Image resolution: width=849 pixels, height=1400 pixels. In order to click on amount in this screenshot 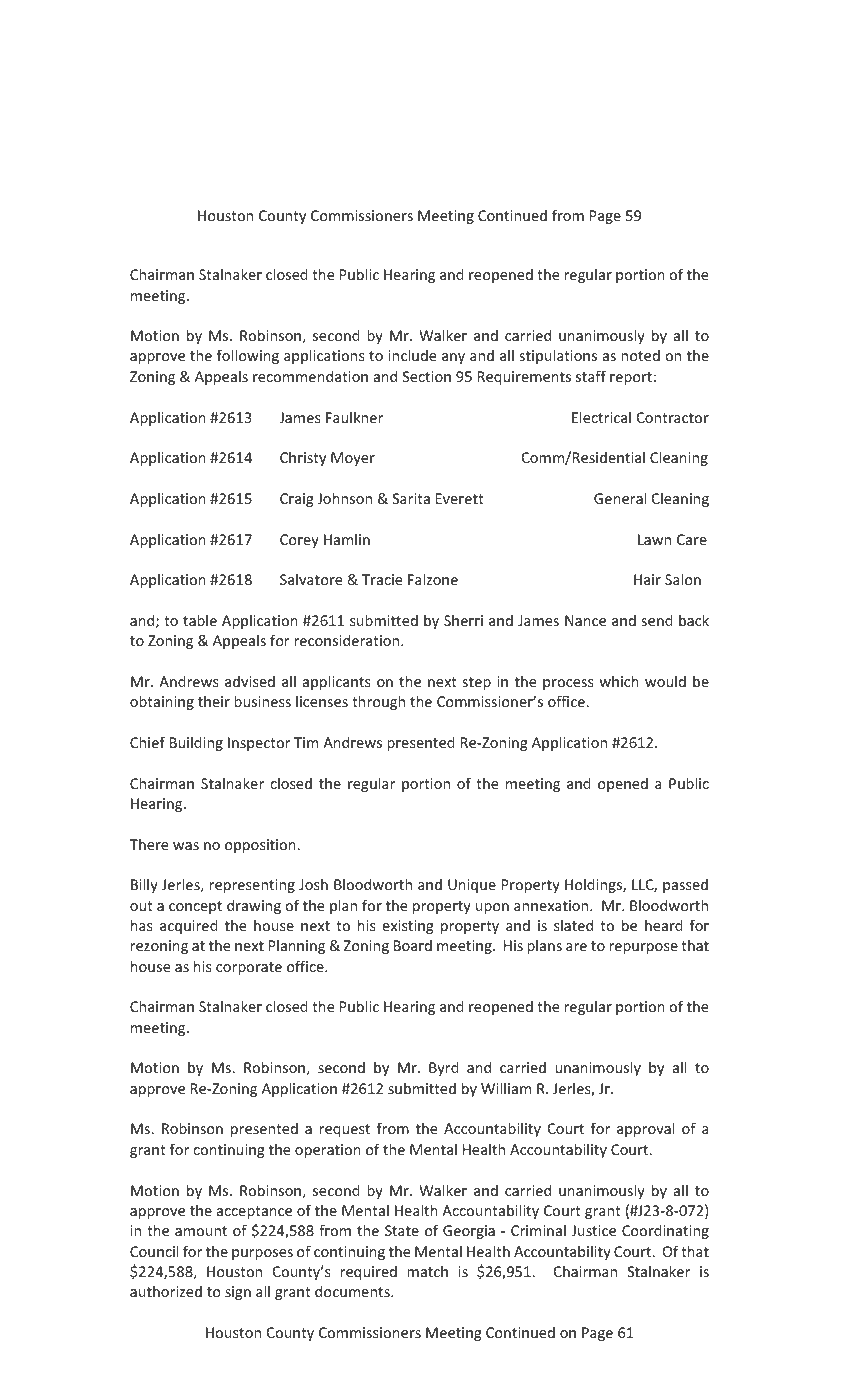, I will do `click(201, 1231)`.
